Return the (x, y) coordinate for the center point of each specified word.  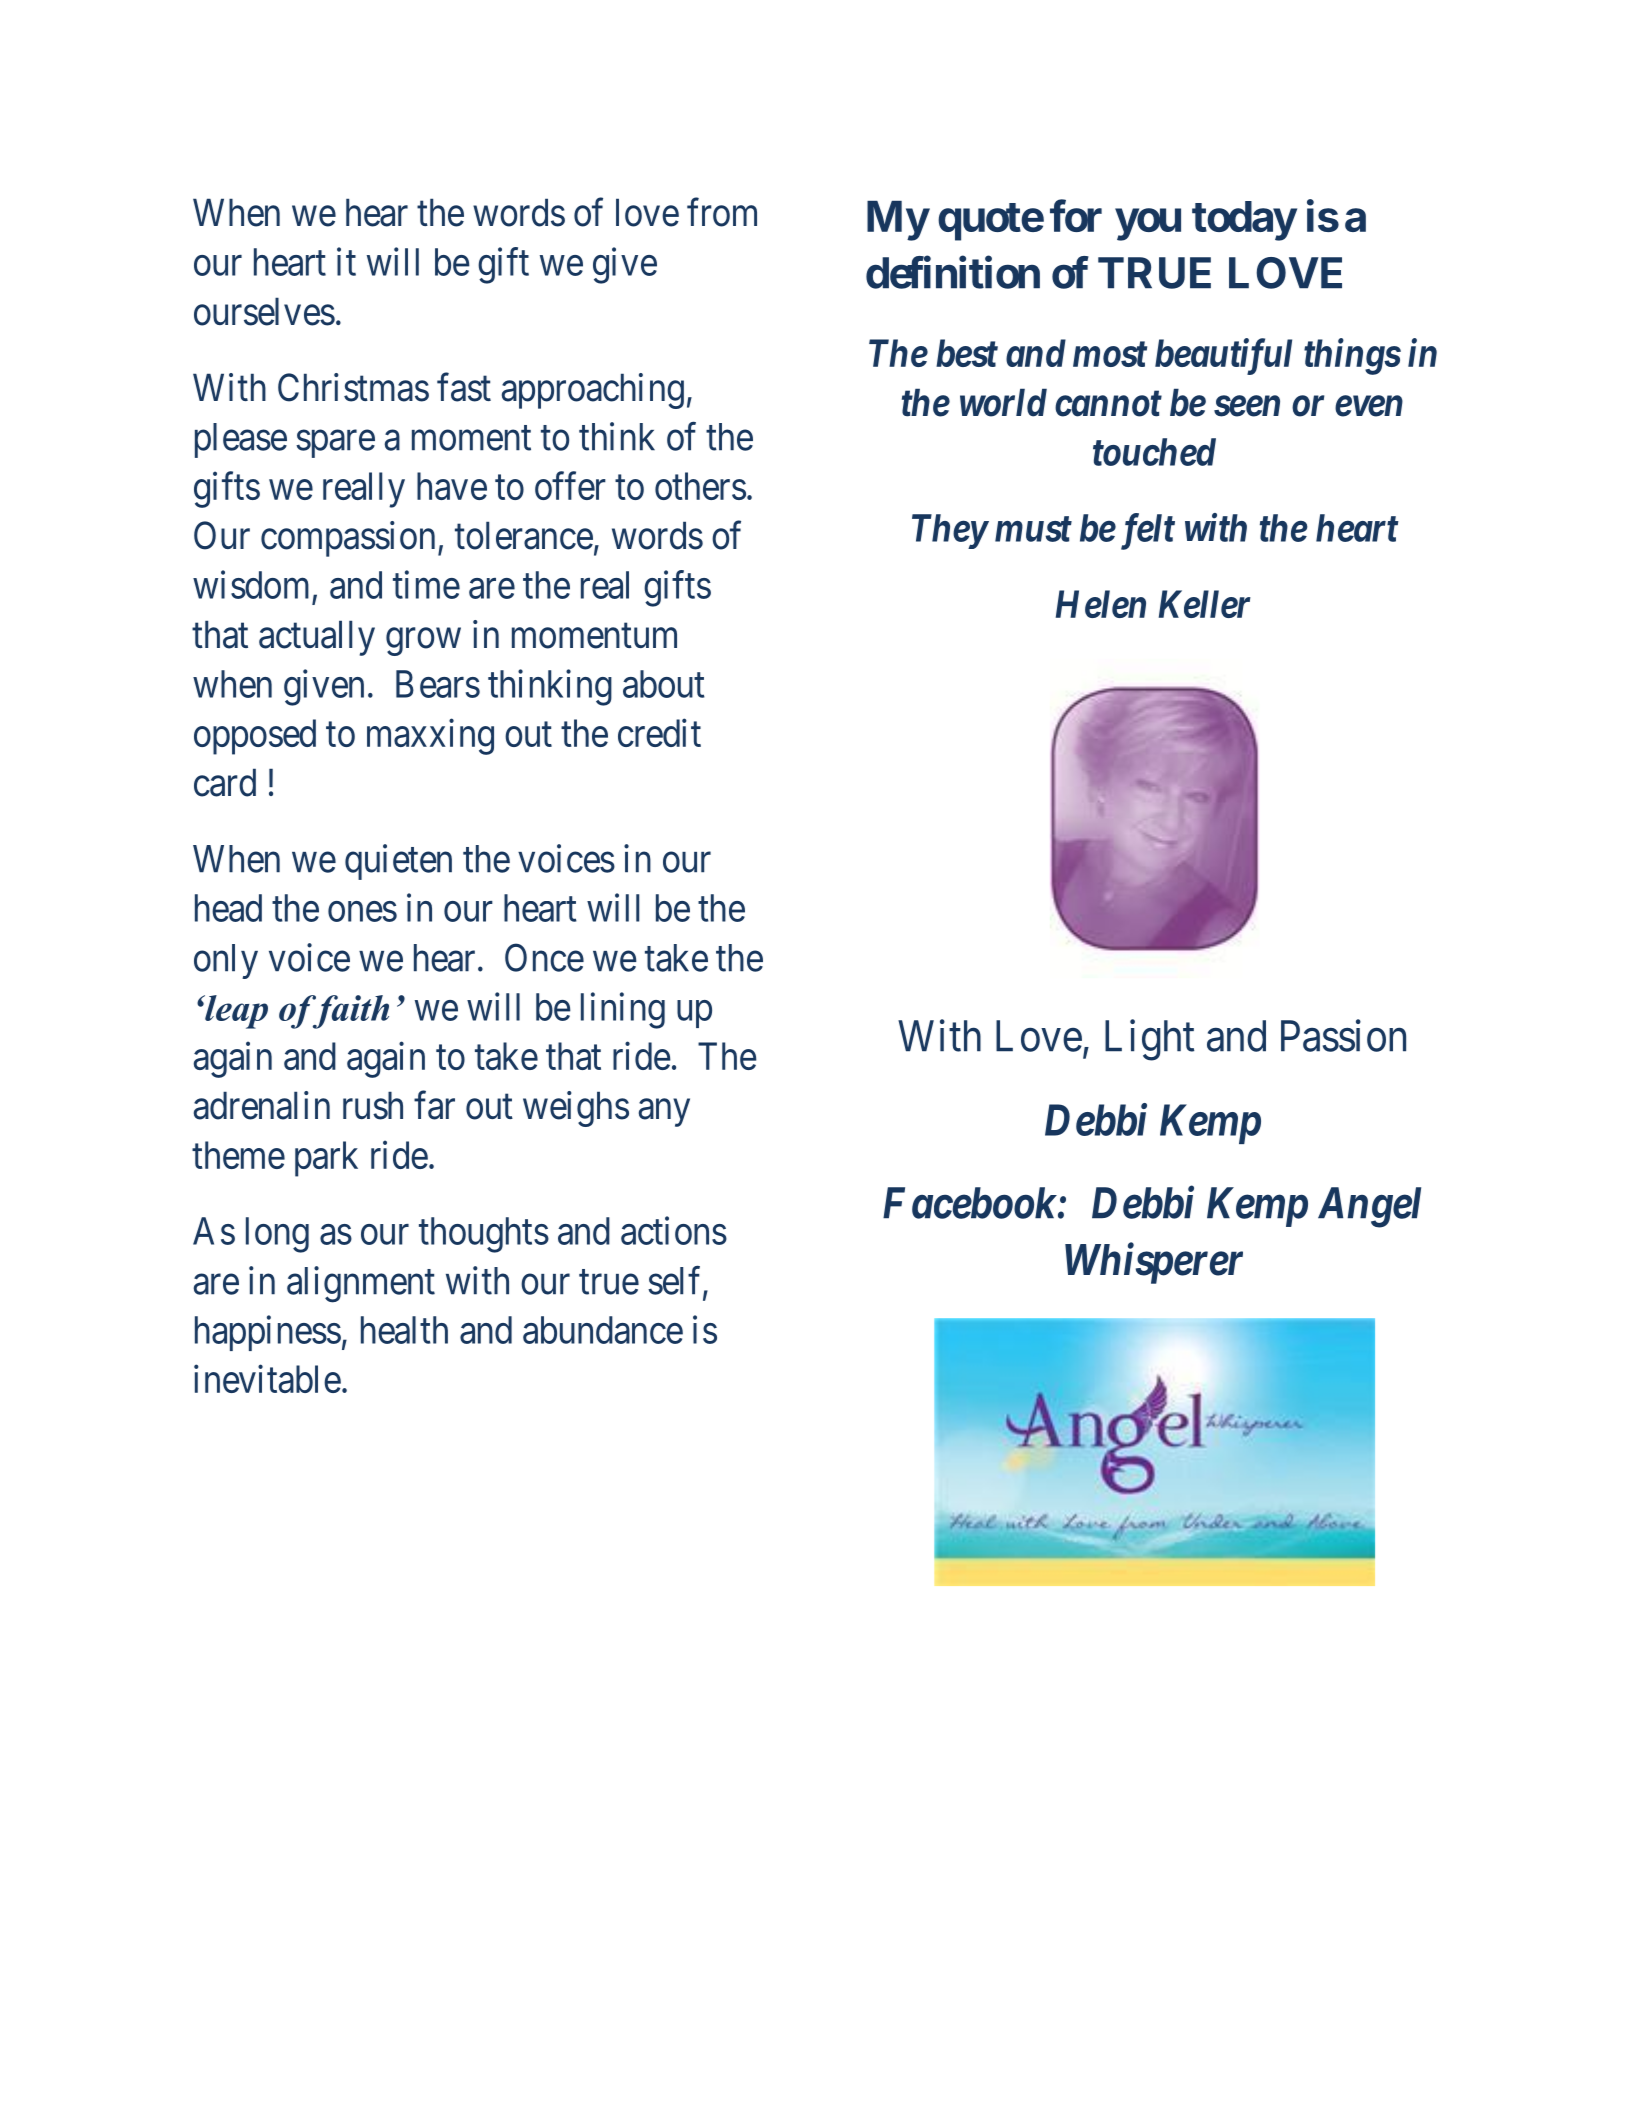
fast (464, 387)
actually (317, 638)
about (664, 684)
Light (1149, 1040)
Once (544, 957)
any (664, 1113)
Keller (1205, 604)
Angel (1369, 1207)
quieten (398, 862)
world (1003, 402)
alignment (361, 1284)
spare (335, 444)
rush (373, 1105)
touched (1154, 452)
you (1148, 225)
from (722, 212)
